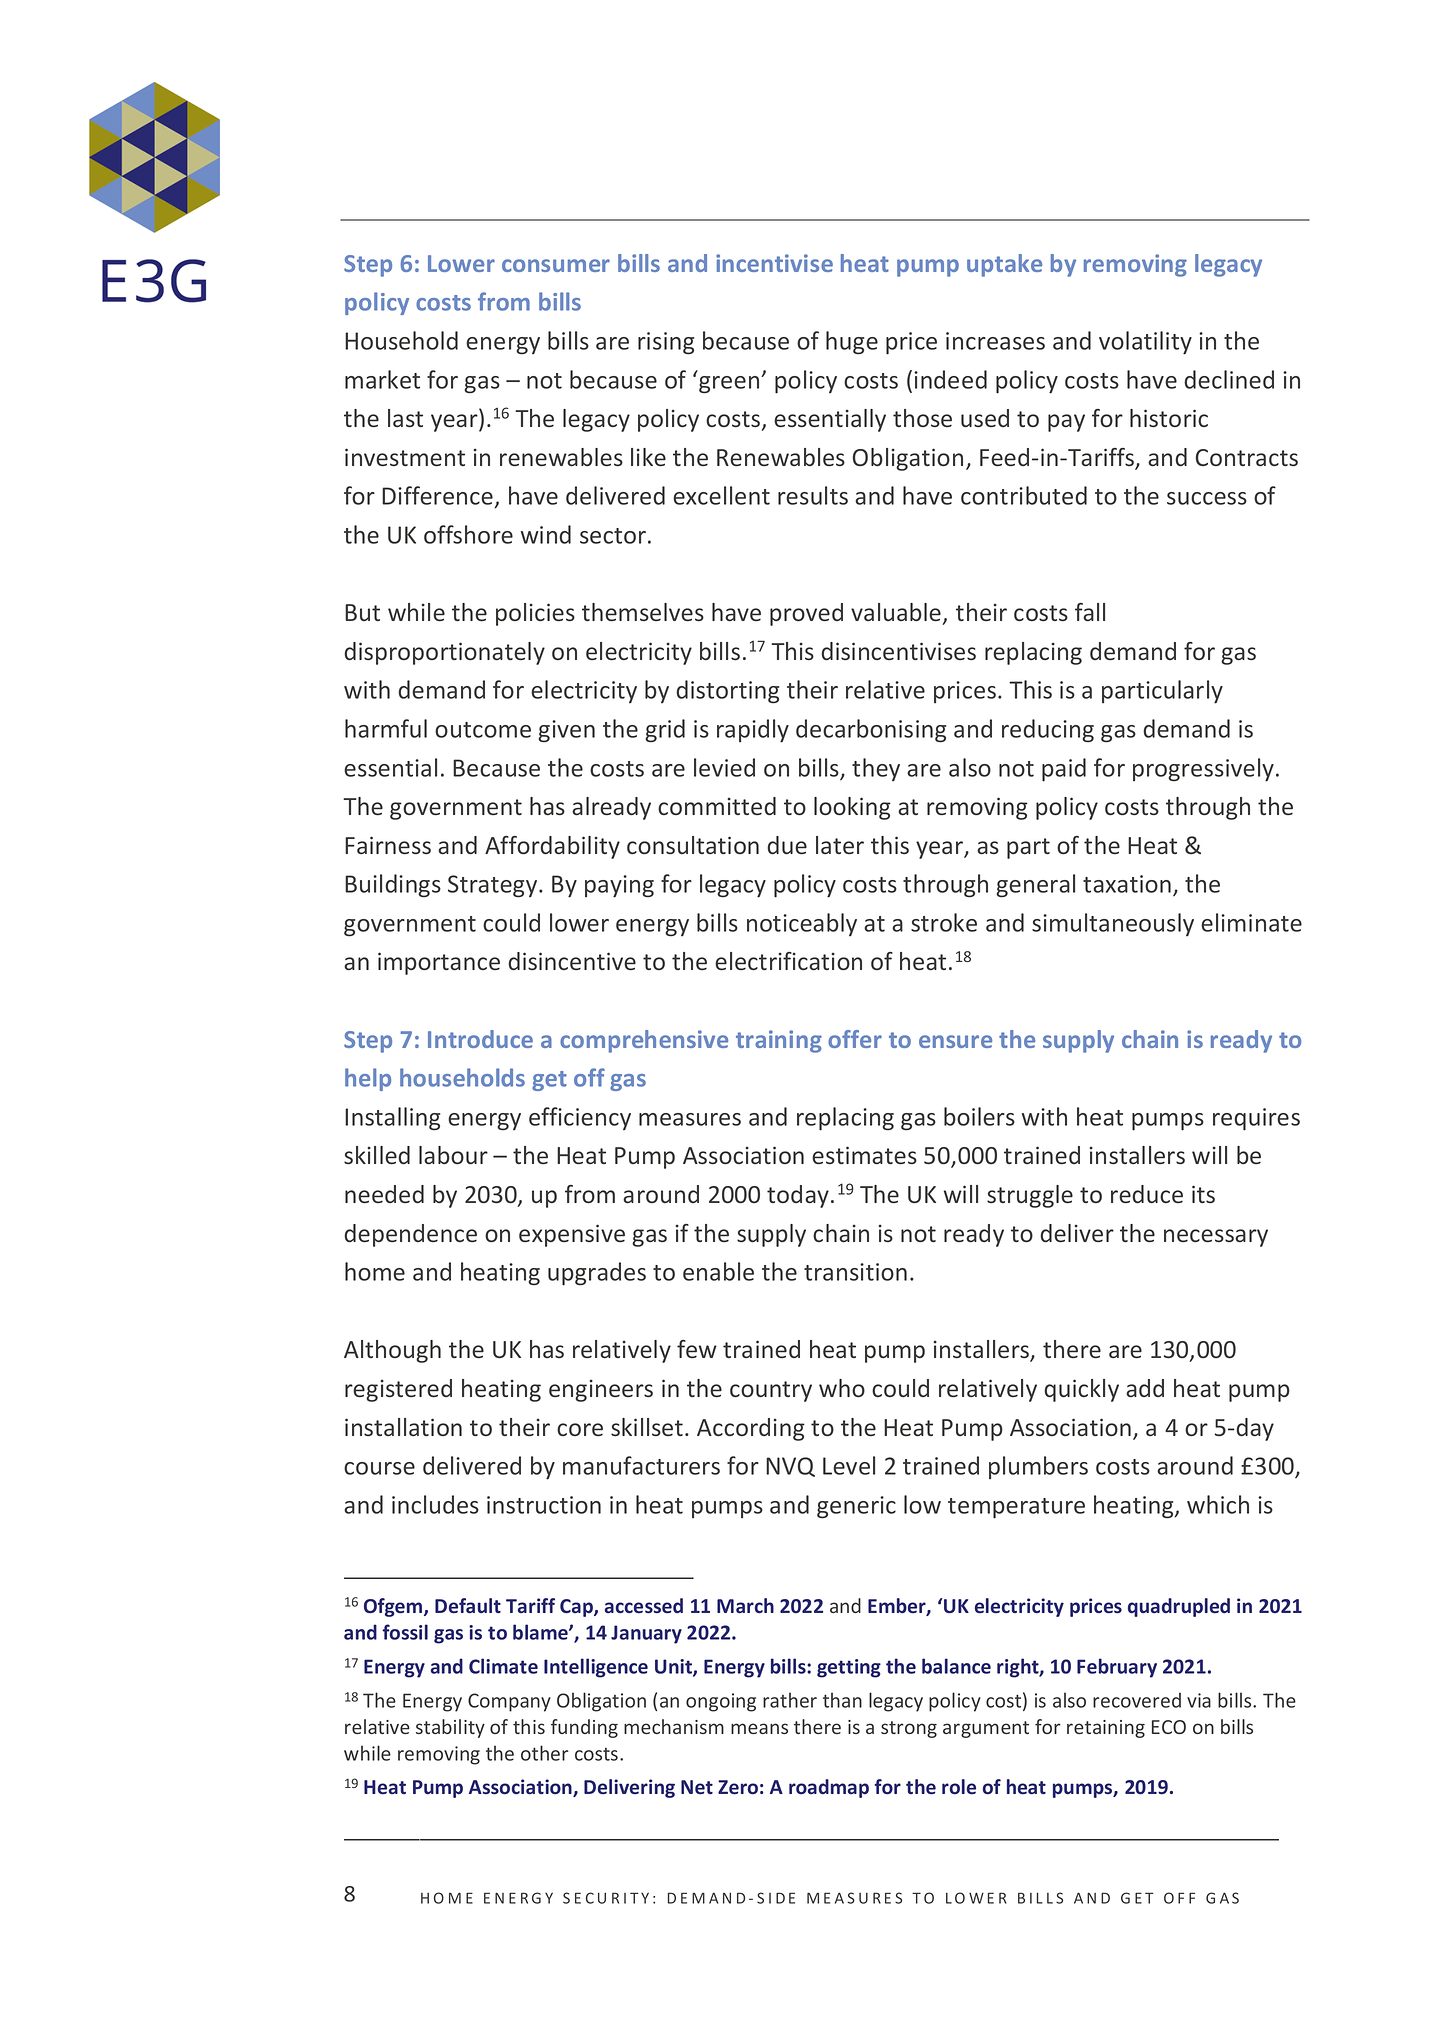 This screenshot has height=2041, width=1443. What do you see at coordinates (852, 343) in the screenshot?
I see `huge` at bounding box center [852, 343].
